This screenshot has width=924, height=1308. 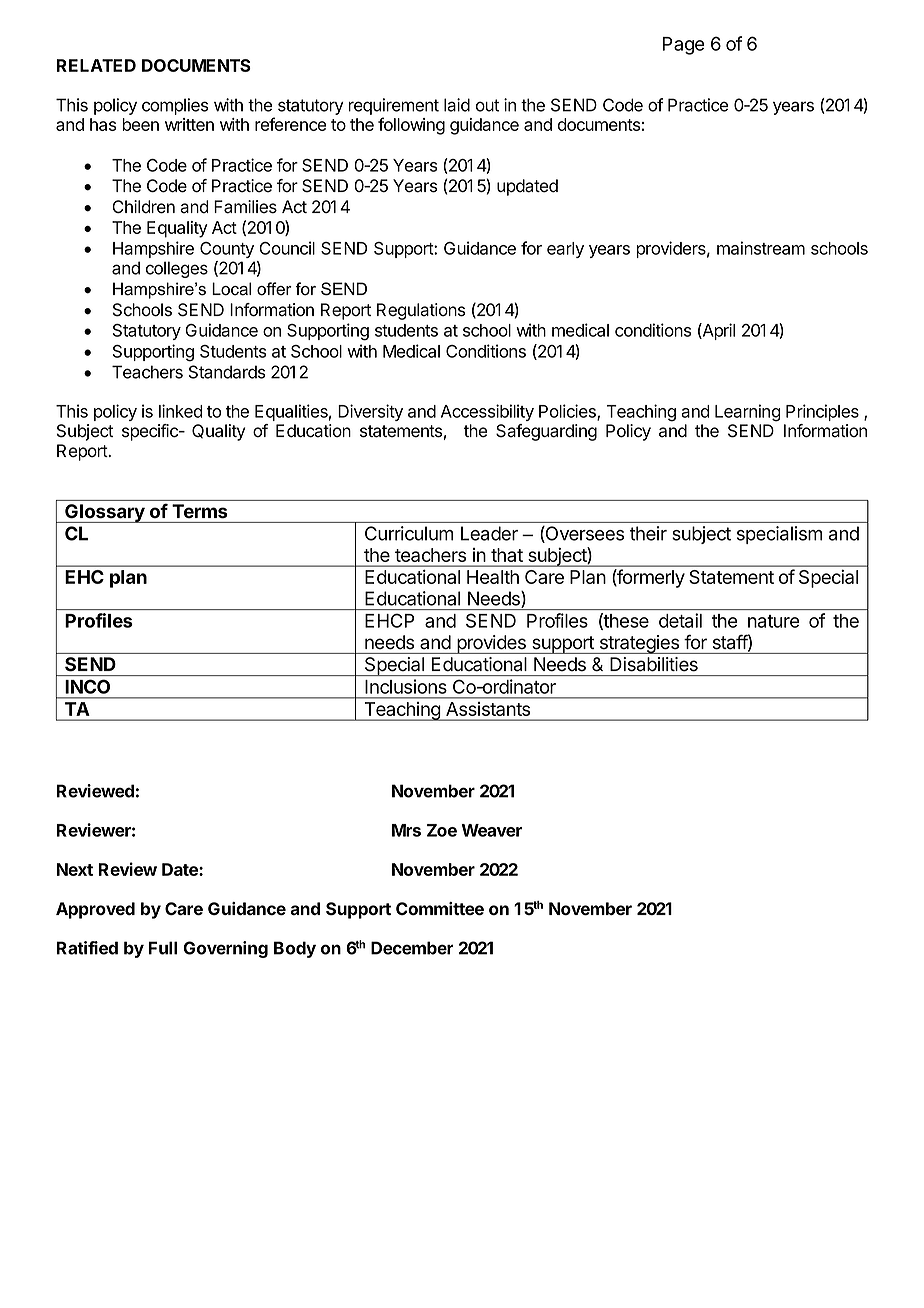 I want to click on Curriculum, so click(x=409, y=533).
